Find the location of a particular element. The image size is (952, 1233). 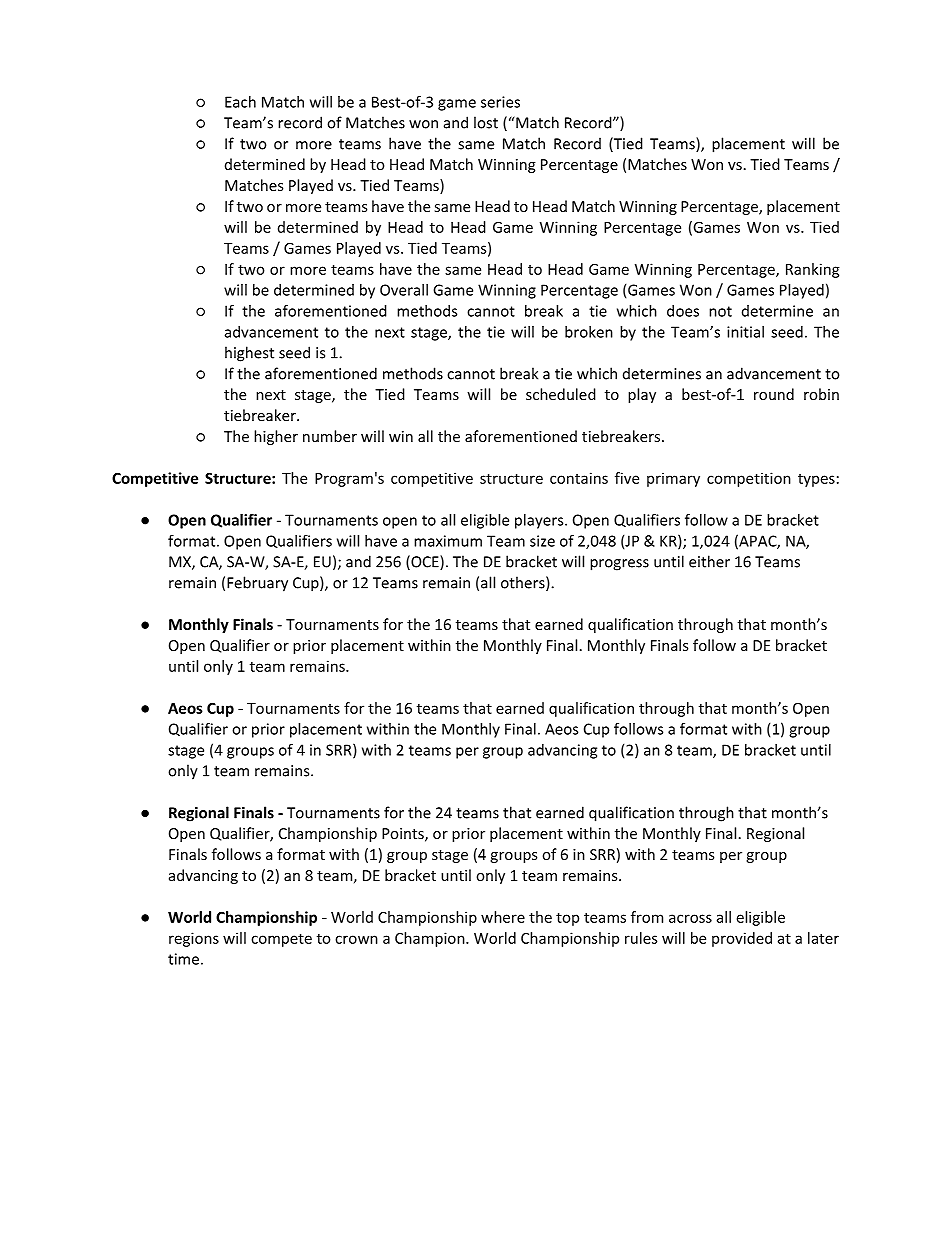

Each is located at coordinates (240, 102).
